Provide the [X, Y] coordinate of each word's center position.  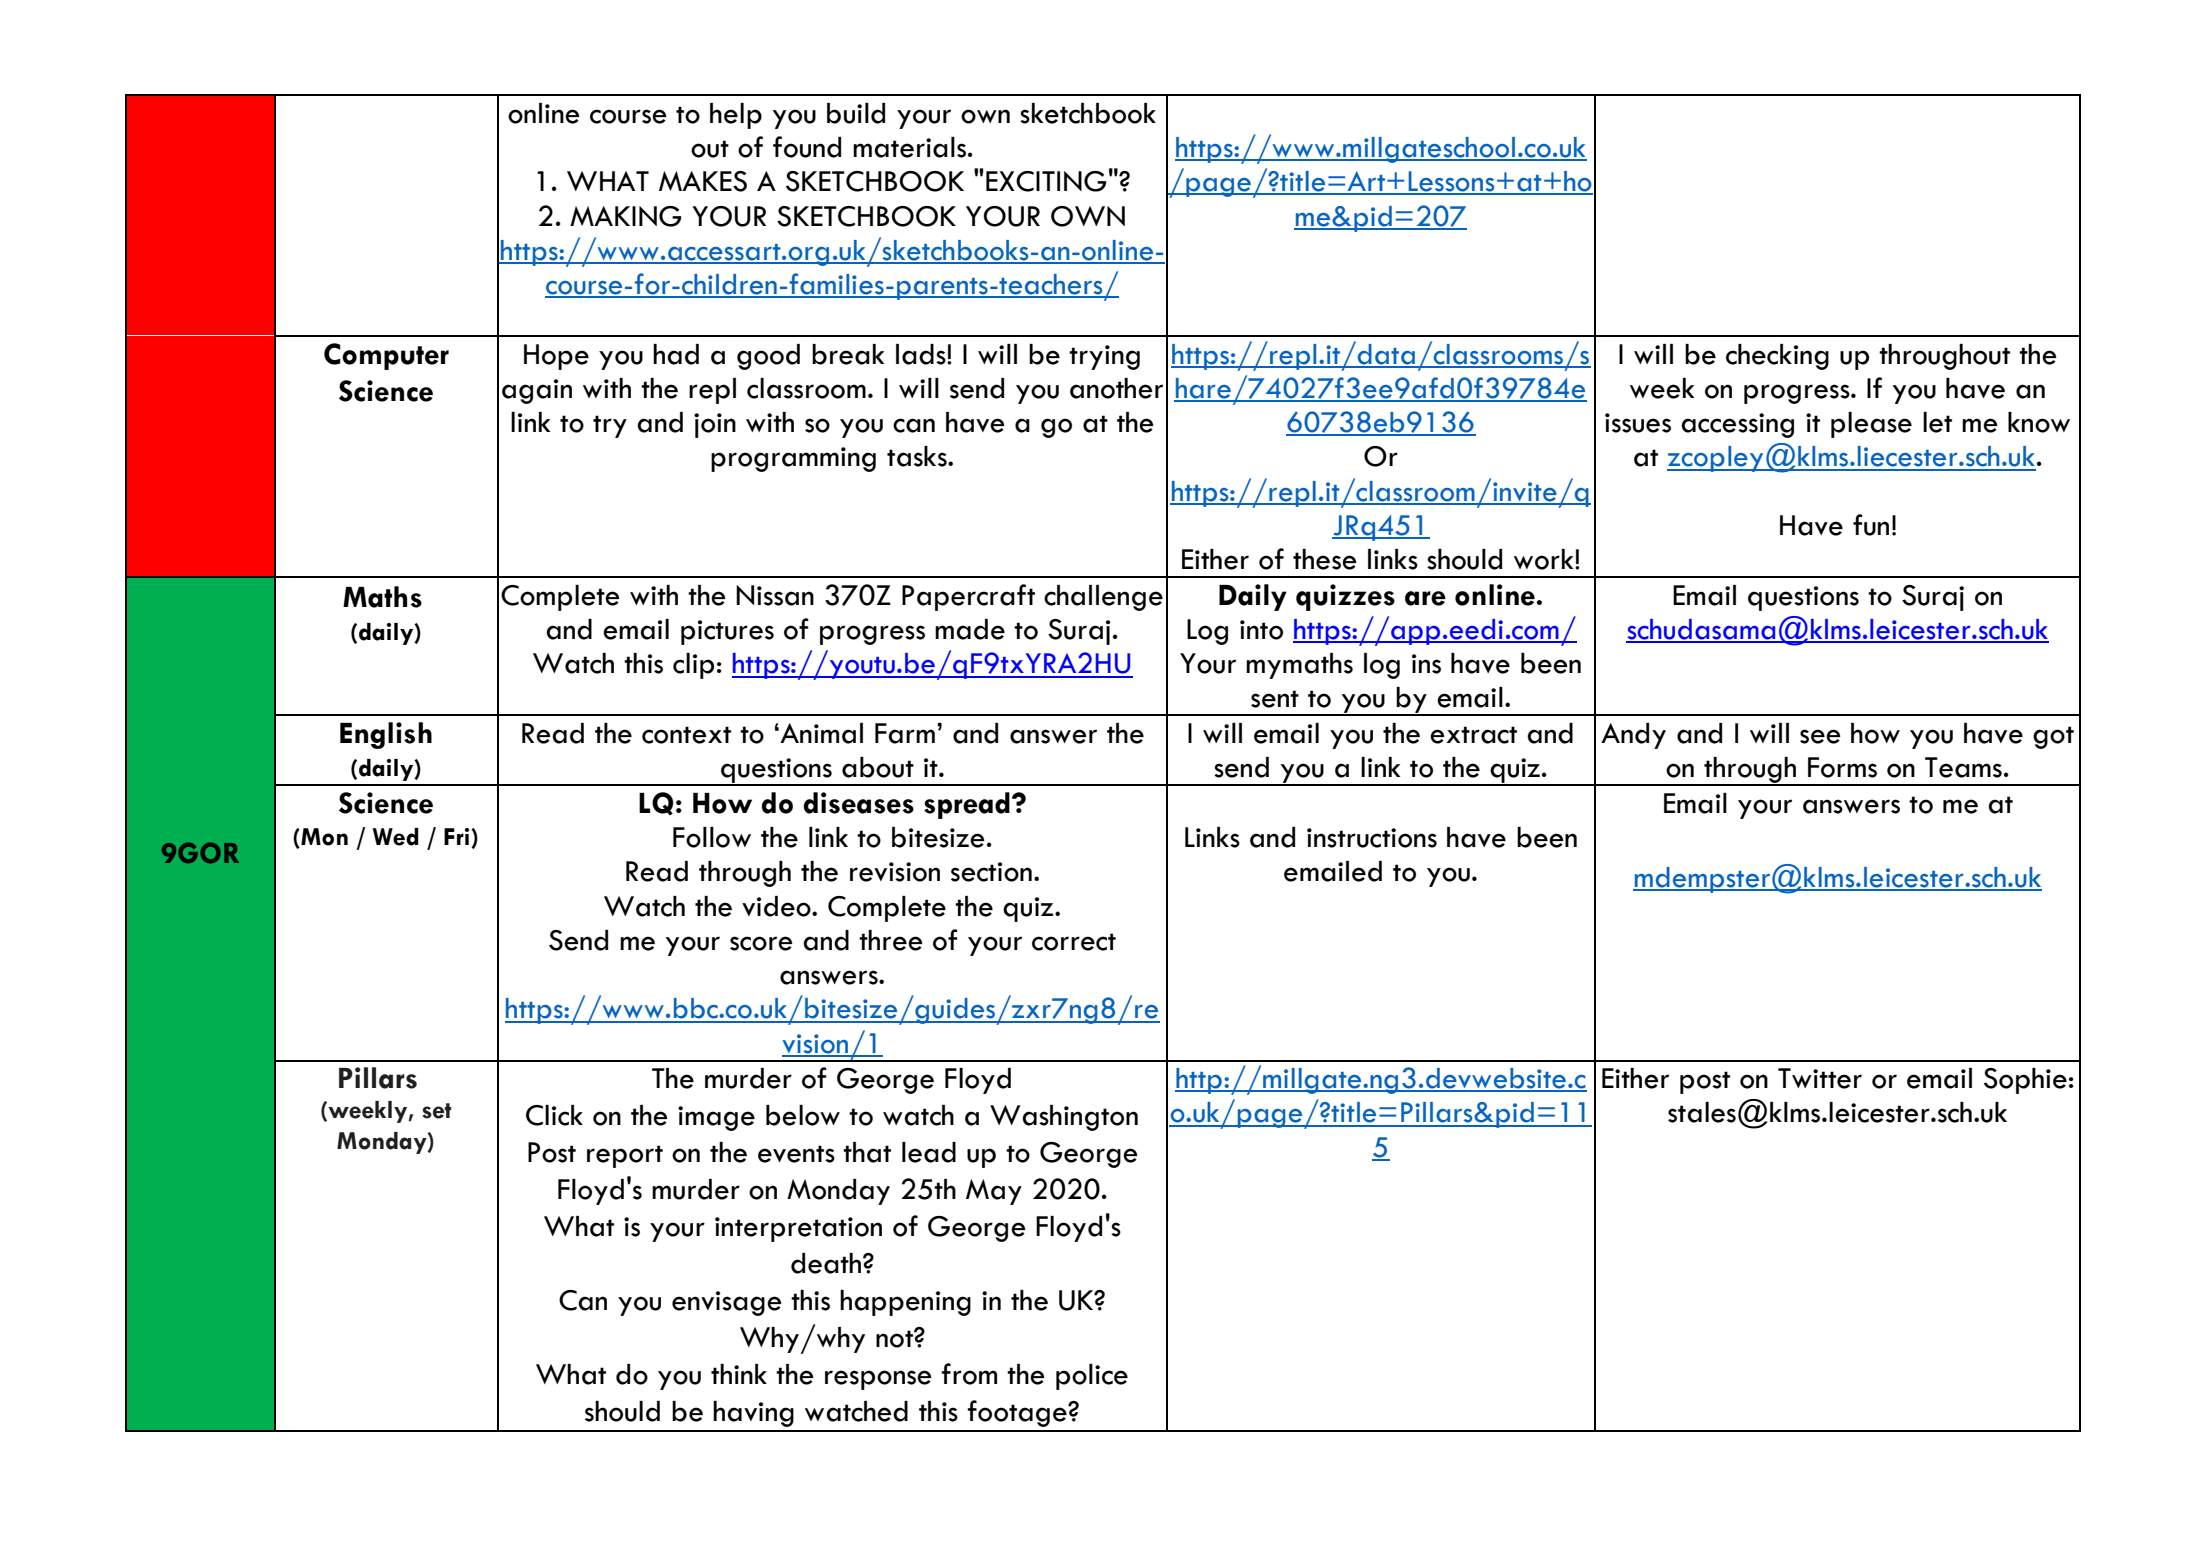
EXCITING [1046, 181]
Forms [1842, 767]
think [739, 1374]
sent [1275, 699]
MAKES [703, 181]
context [686, 735]
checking [1777, 357]
